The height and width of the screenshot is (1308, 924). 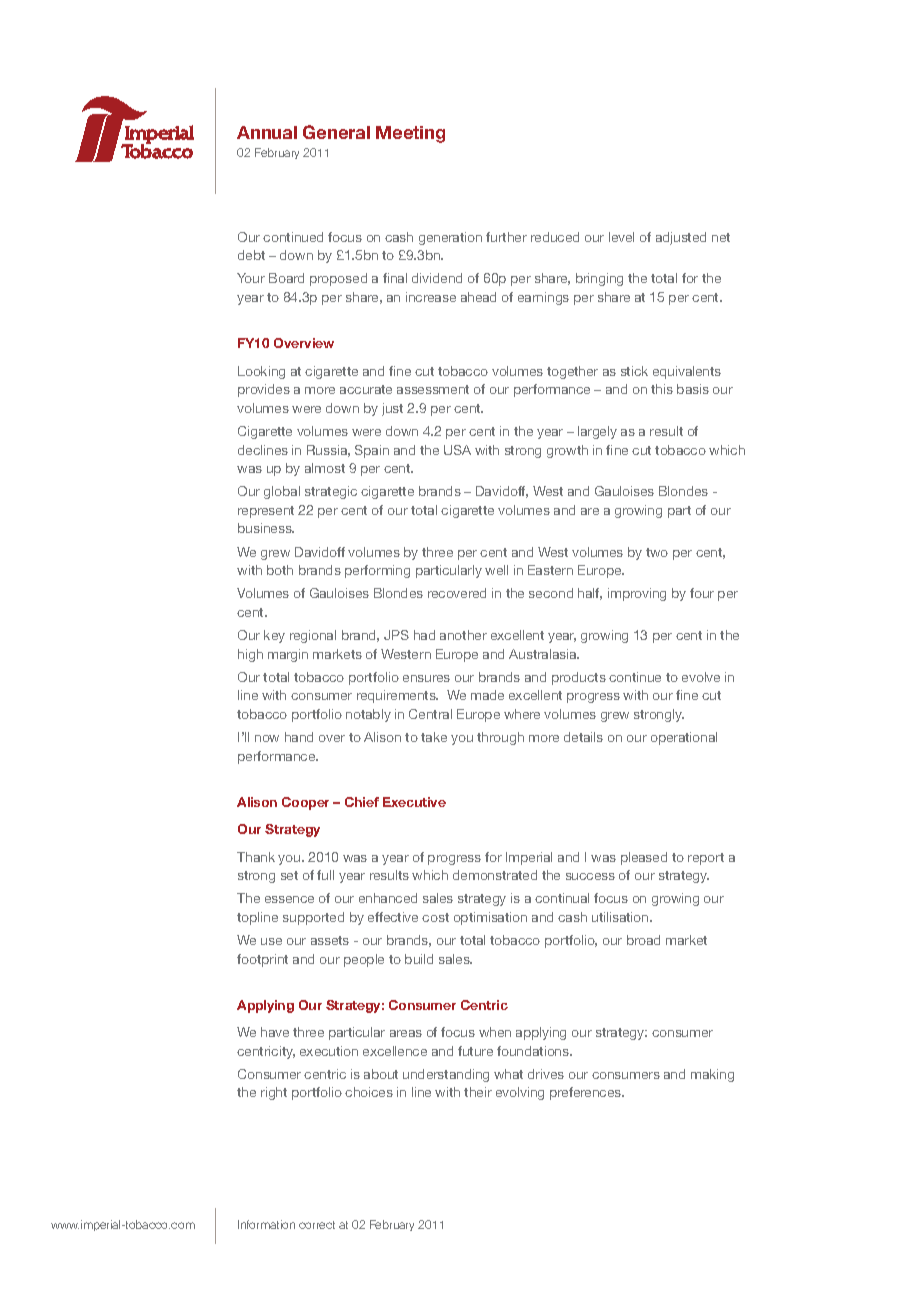 I want to click on correct, so click(x=317, y=1225).
